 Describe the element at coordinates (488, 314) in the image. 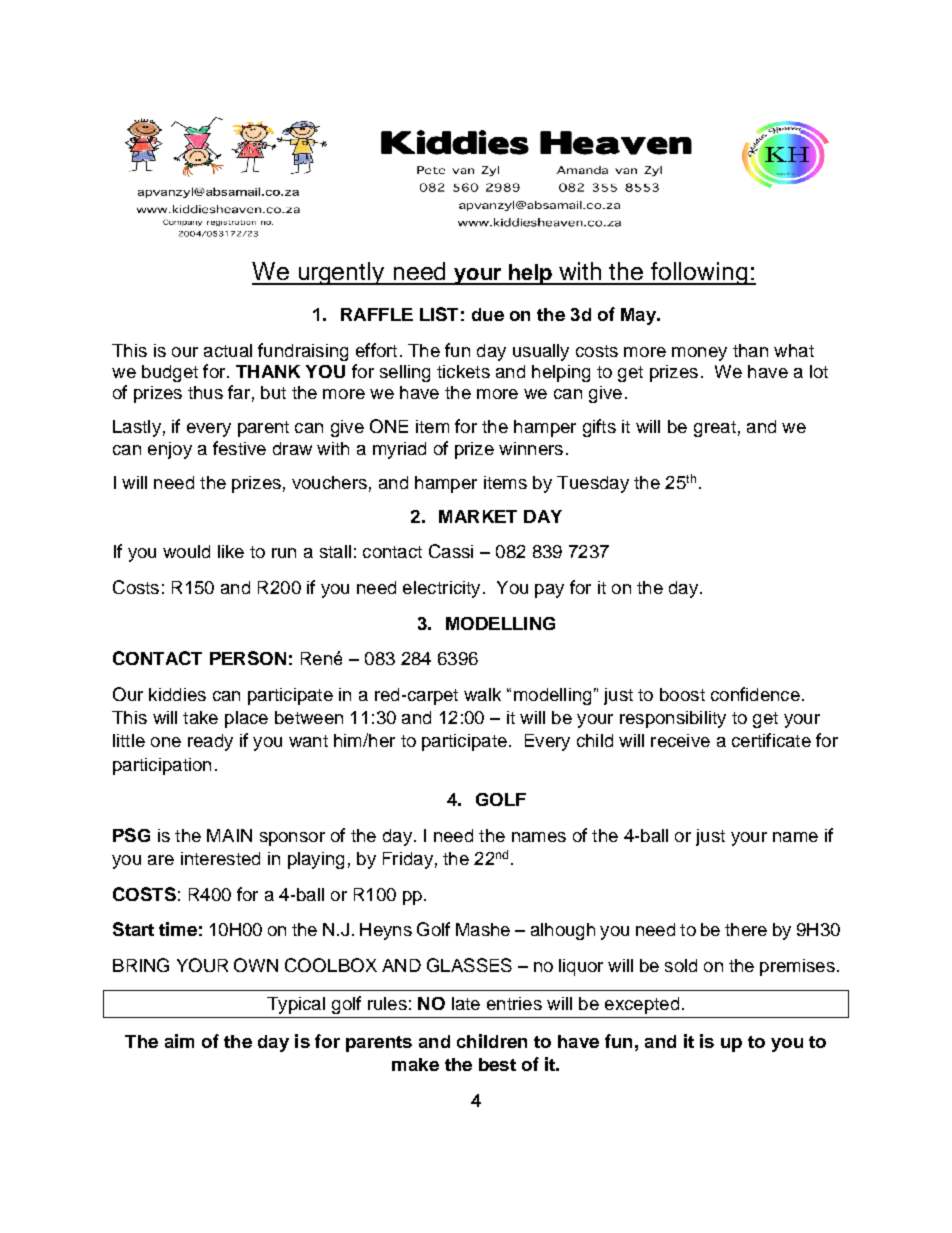

I see `due` at that location.
